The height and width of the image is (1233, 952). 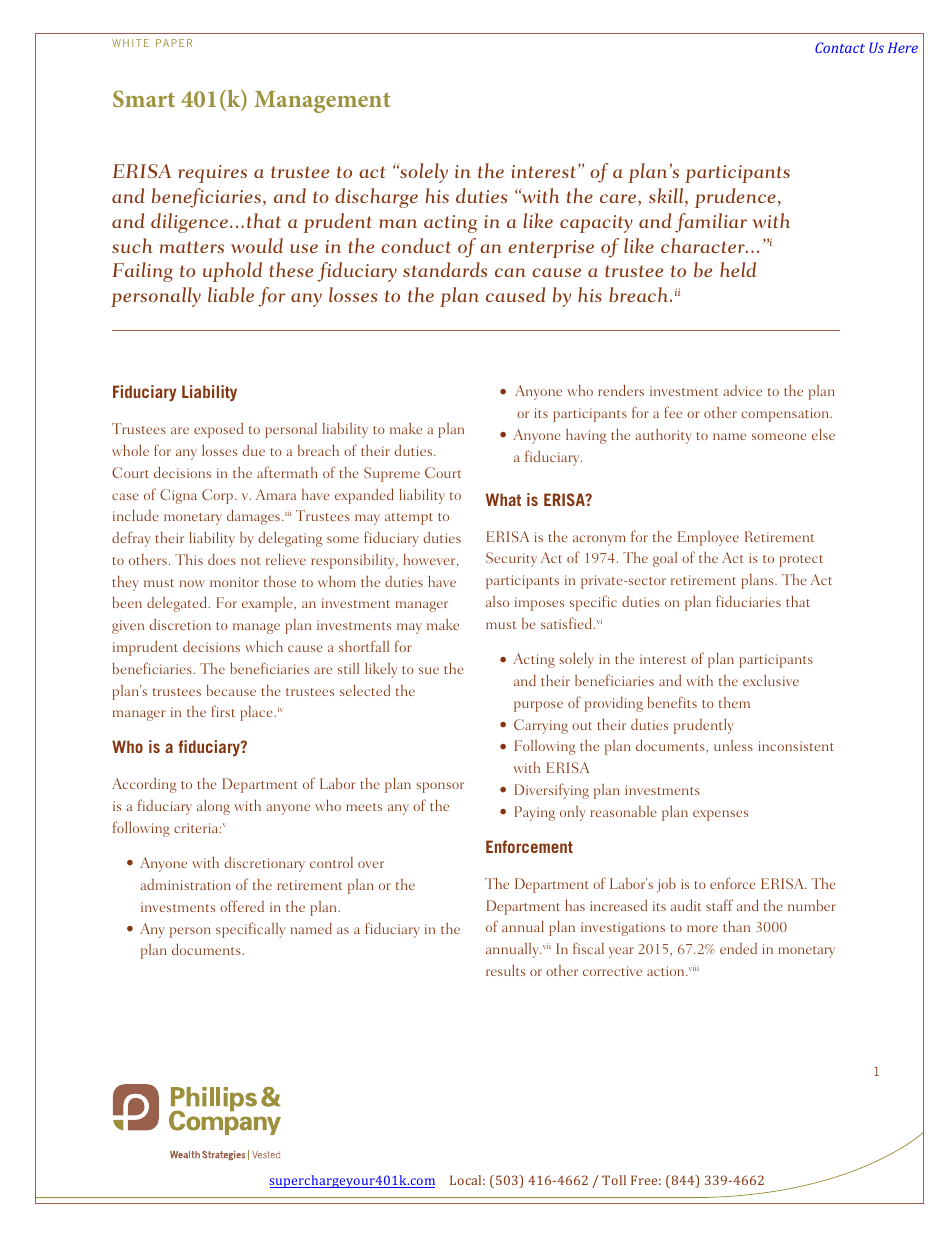 I want to click on Contact, so click(x=840, y=47).
